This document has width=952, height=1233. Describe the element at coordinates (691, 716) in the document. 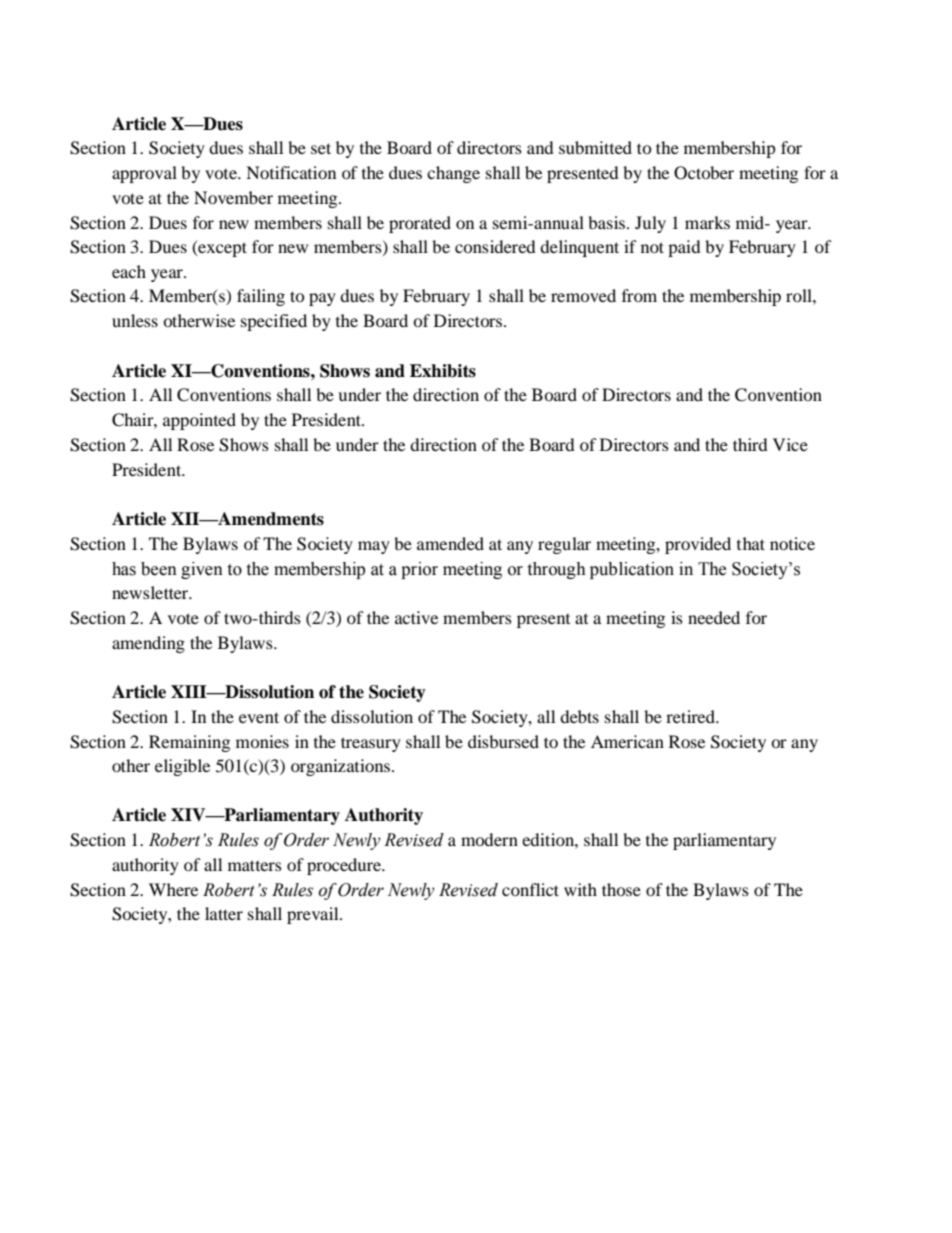

I see `retired` at that location.
